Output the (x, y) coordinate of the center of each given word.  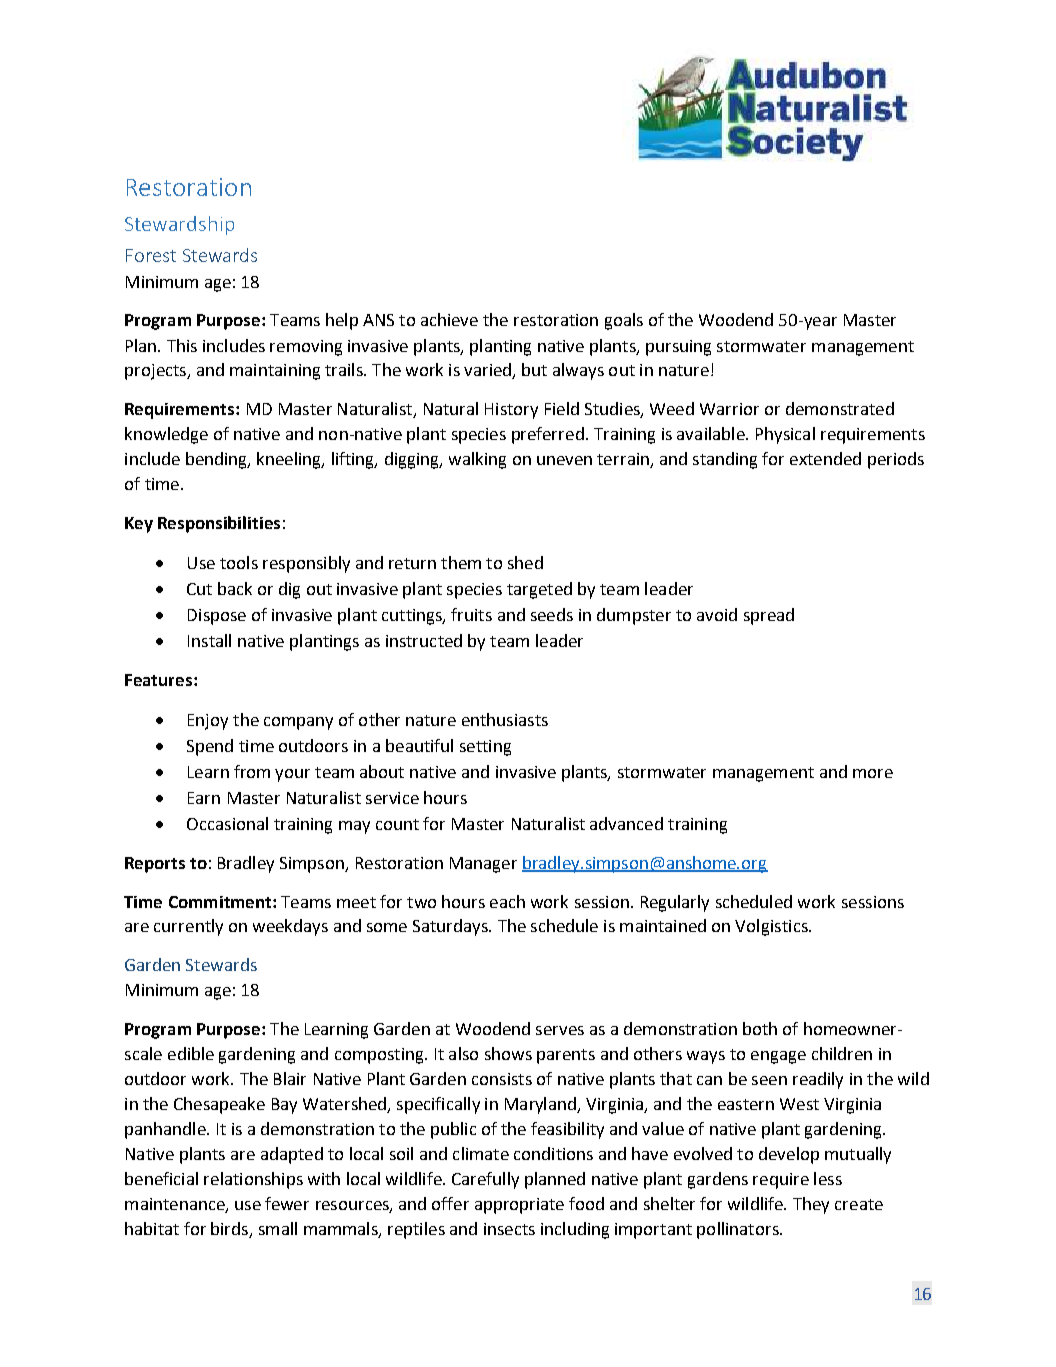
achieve (449, 319)
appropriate (519, 1206)
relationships (253, 1180)
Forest (151, 255)
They (811, 1205)
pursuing (678, 348)
